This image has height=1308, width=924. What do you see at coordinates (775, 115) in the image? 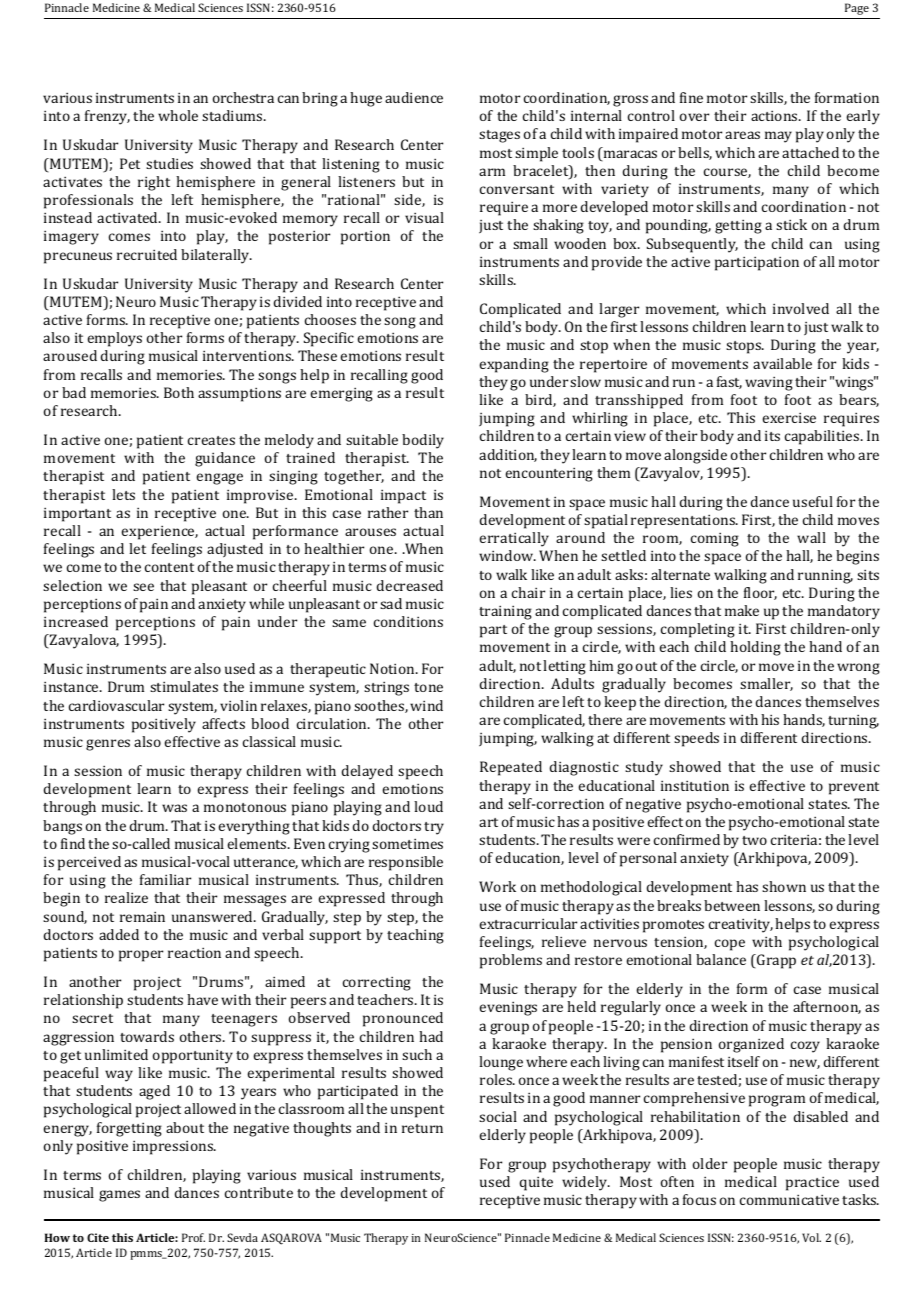
I see `actions` at bounding box center [775, 115].
